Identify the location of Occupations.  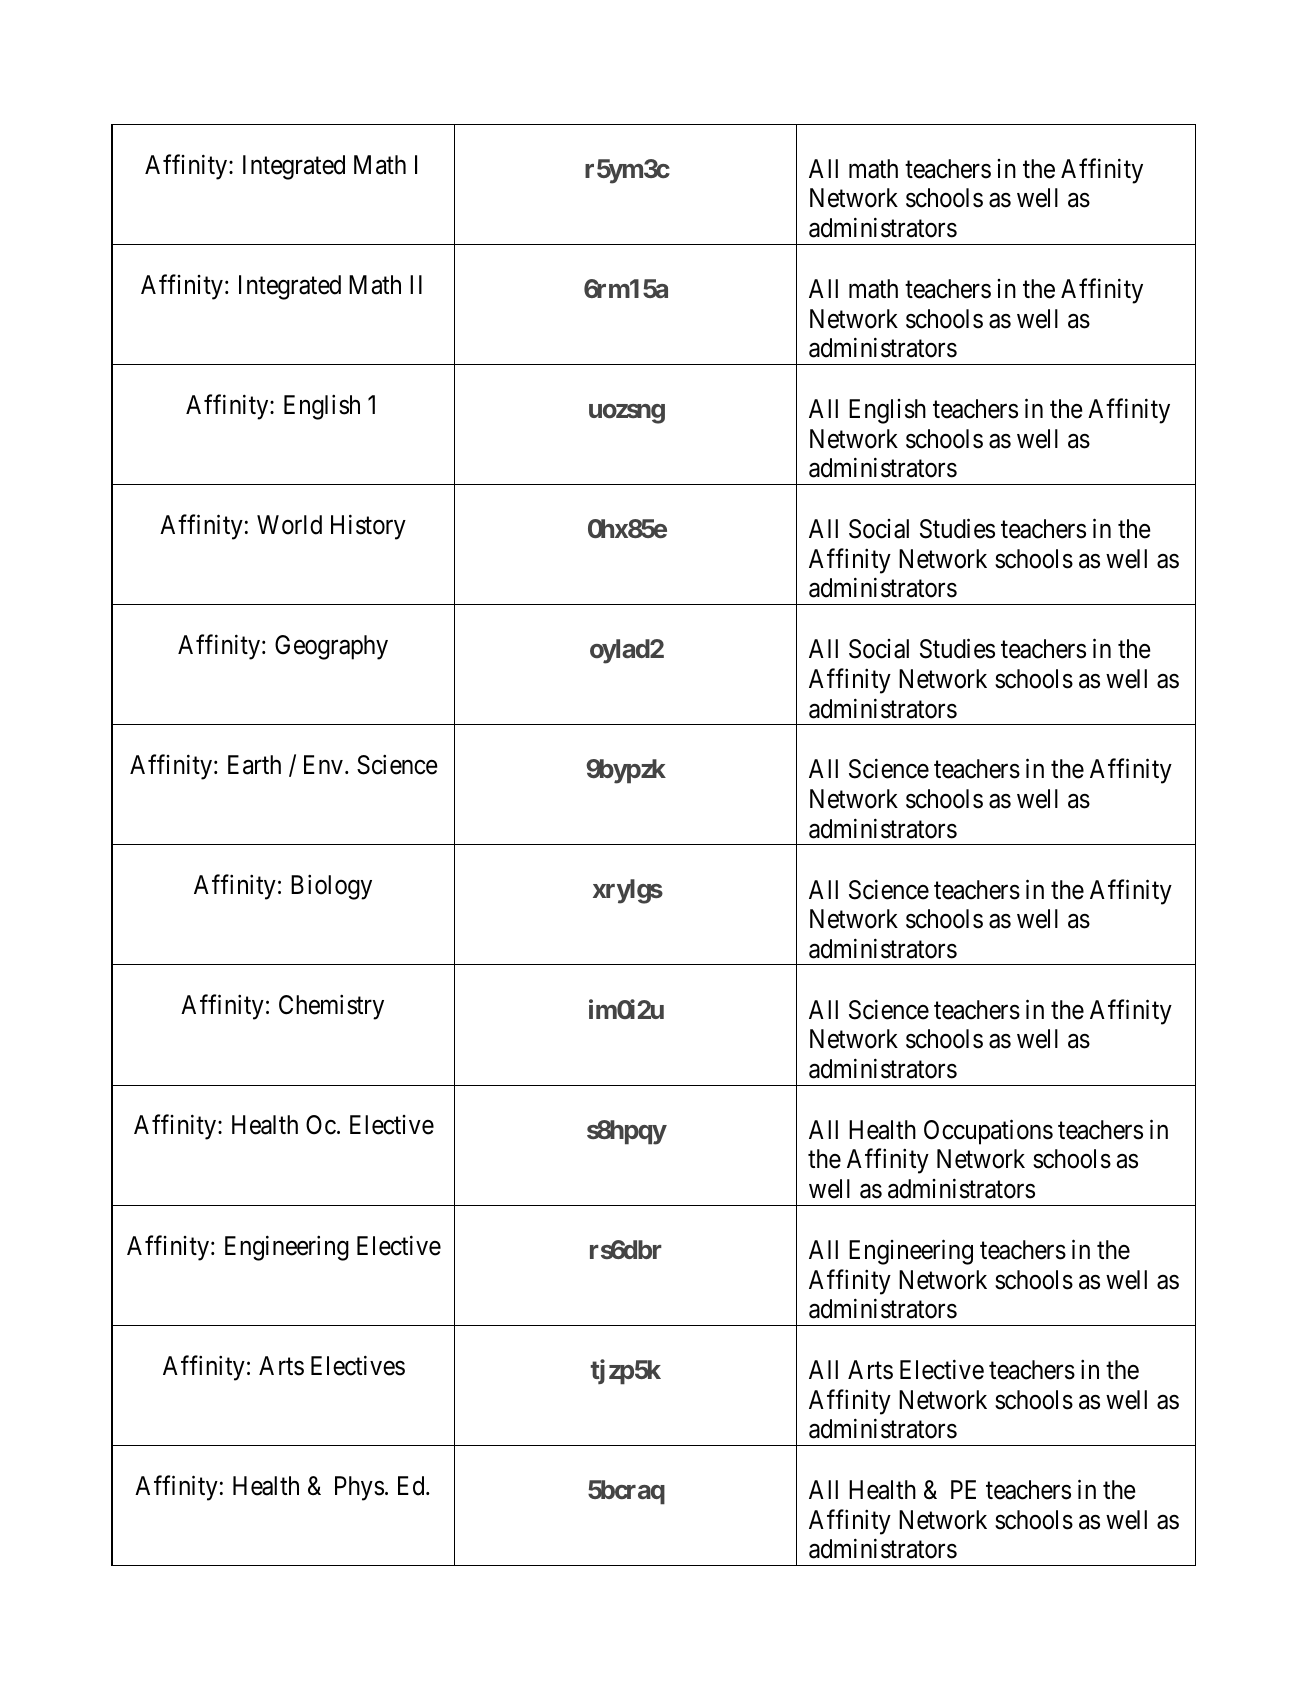
(988, 1132).
